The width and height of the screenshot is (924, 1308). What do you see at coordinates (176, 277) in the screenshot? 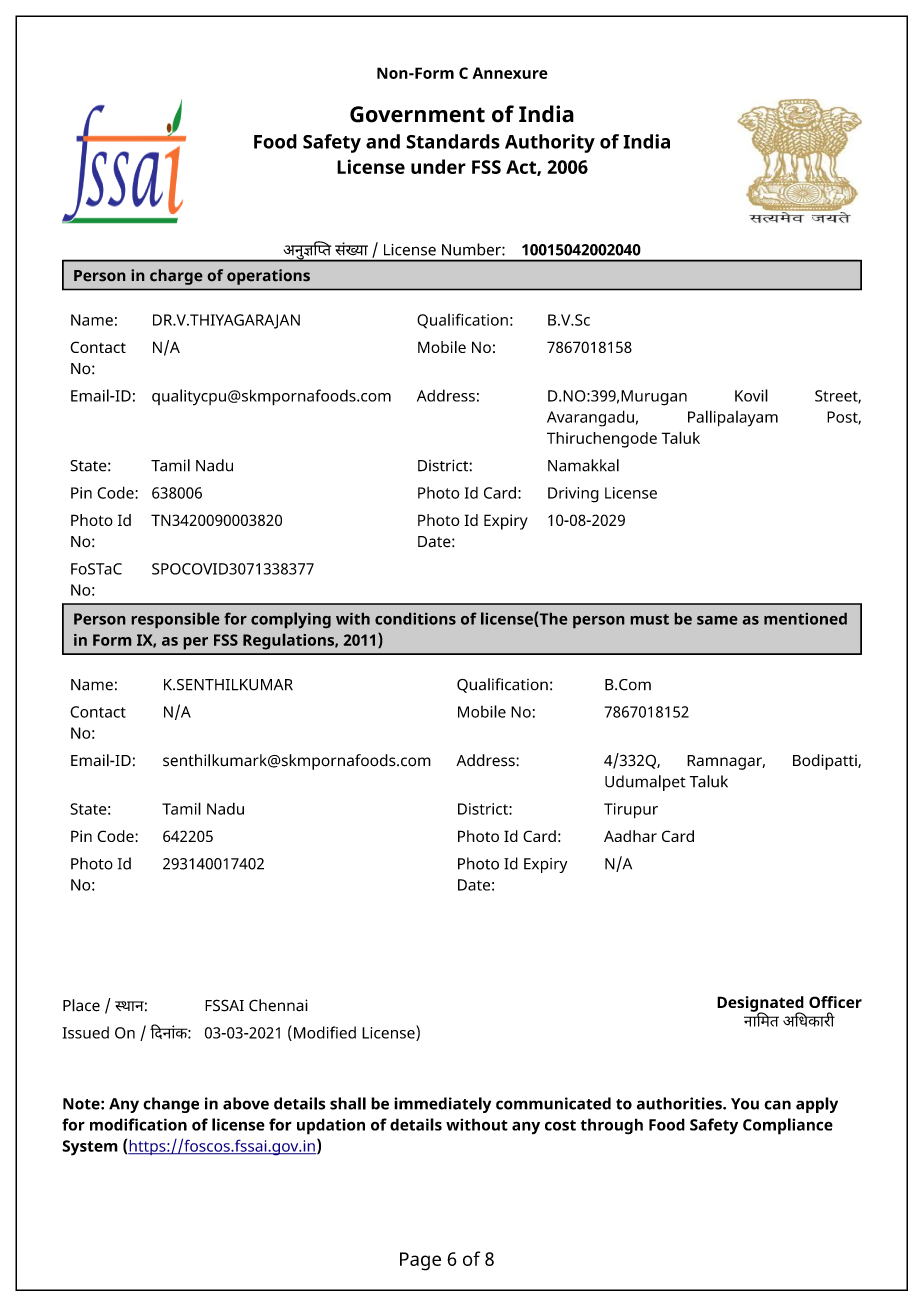
I see `charge` at bounding box center [176, 277].
